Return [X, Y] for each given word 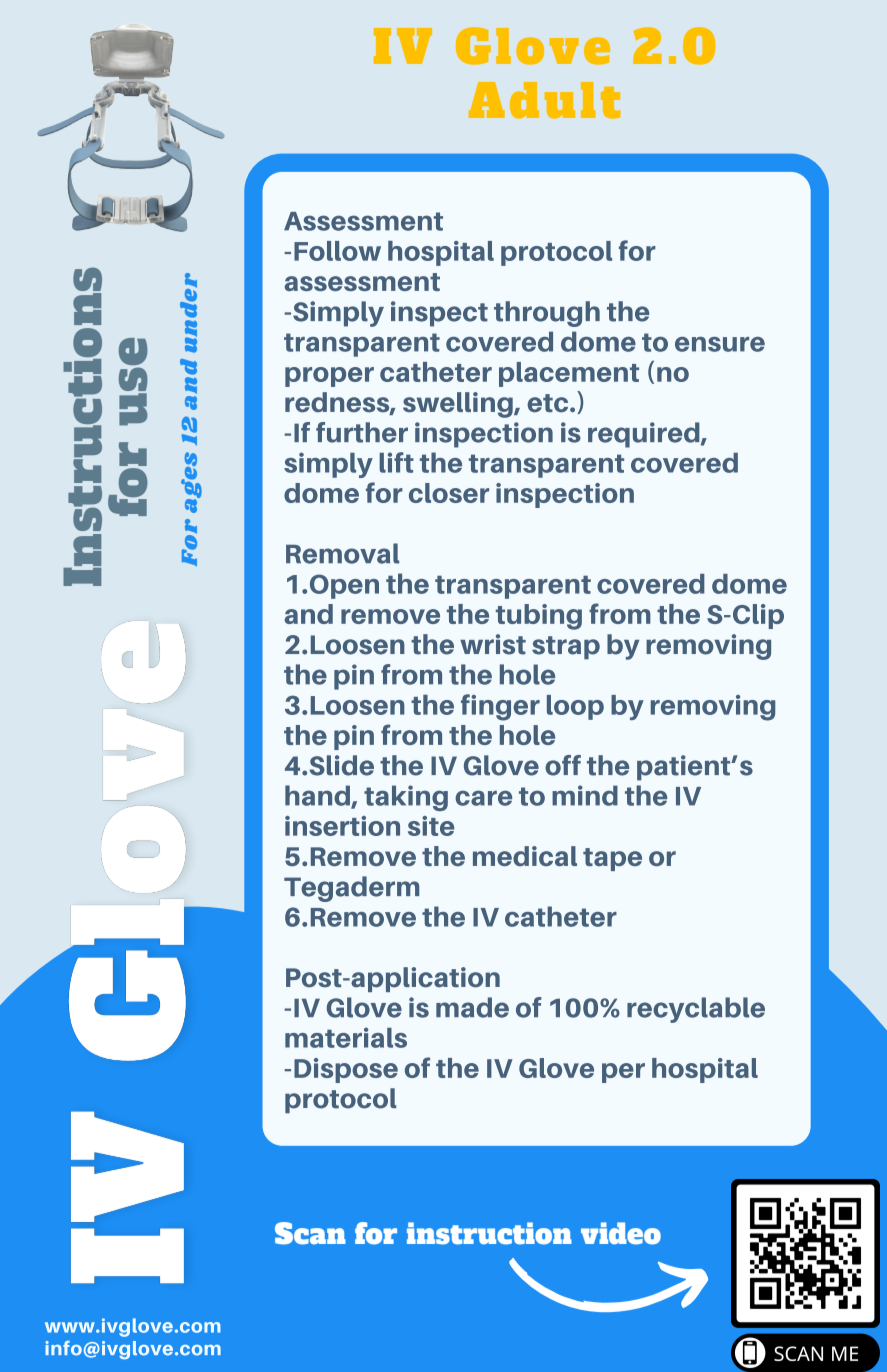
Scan [310, 1233]
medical [525, 856]
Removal [342, 553]
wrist [493, 644]
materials [346, 1037]
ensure [720, 344]
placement [569, 374]
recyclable [696, 1010]
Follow [337, 251]
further [362, 432]
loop [575, 707]
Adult [544, 100]
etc [549, 403]
